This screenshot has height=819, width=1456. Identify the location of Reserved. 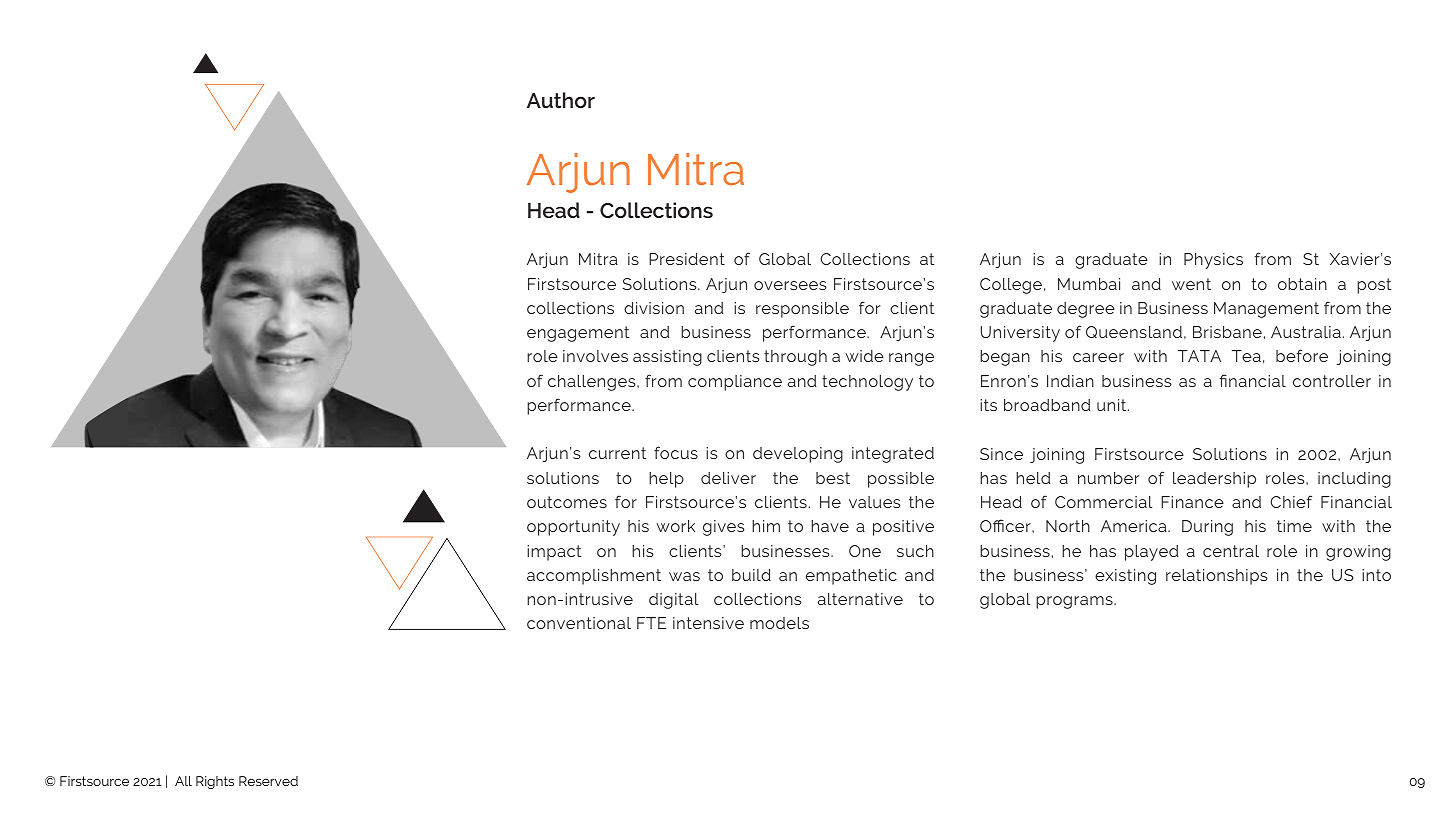
(268, 781).
